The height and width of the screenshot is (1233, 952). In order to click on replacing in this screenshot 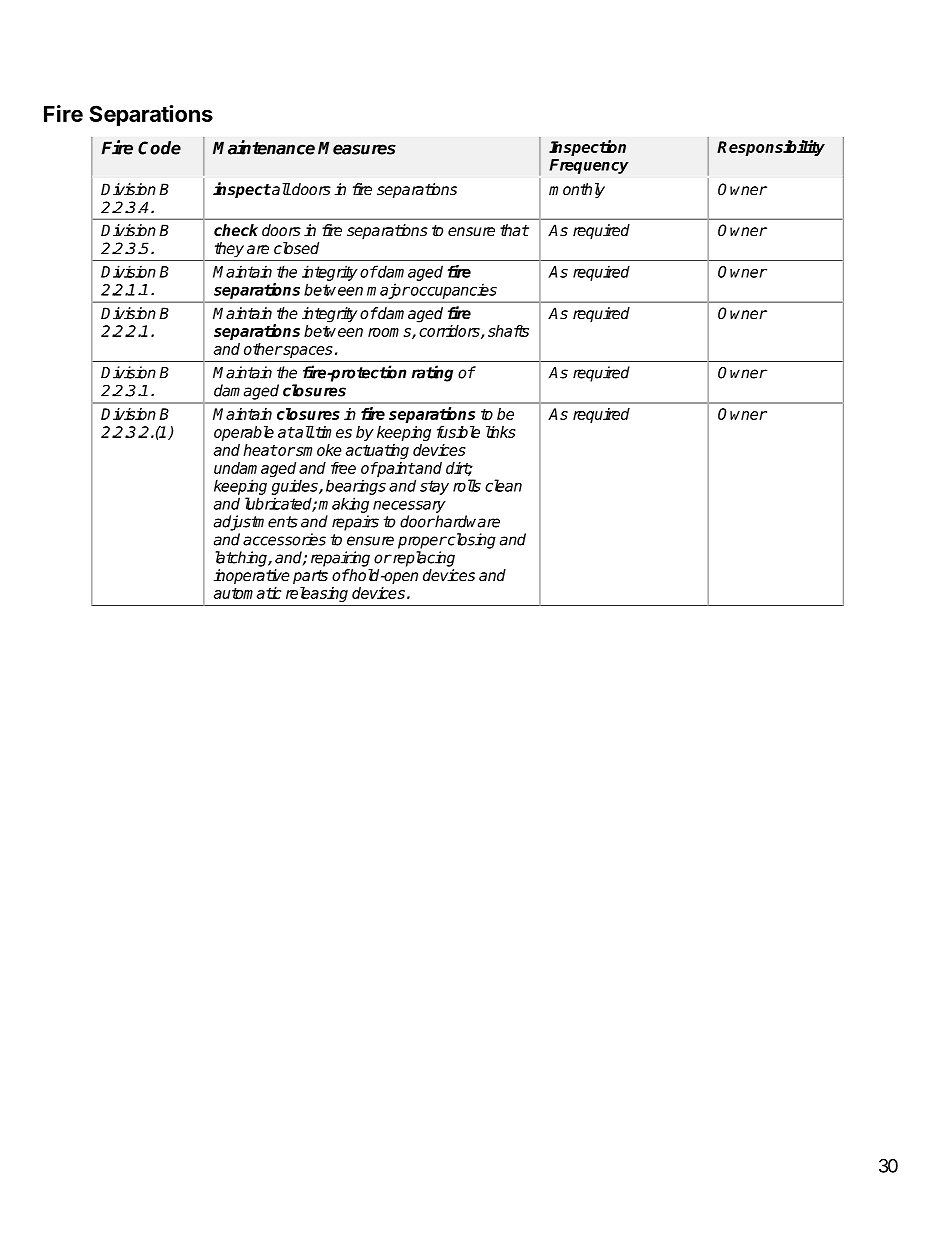, I will do `click(423, 559)`.
